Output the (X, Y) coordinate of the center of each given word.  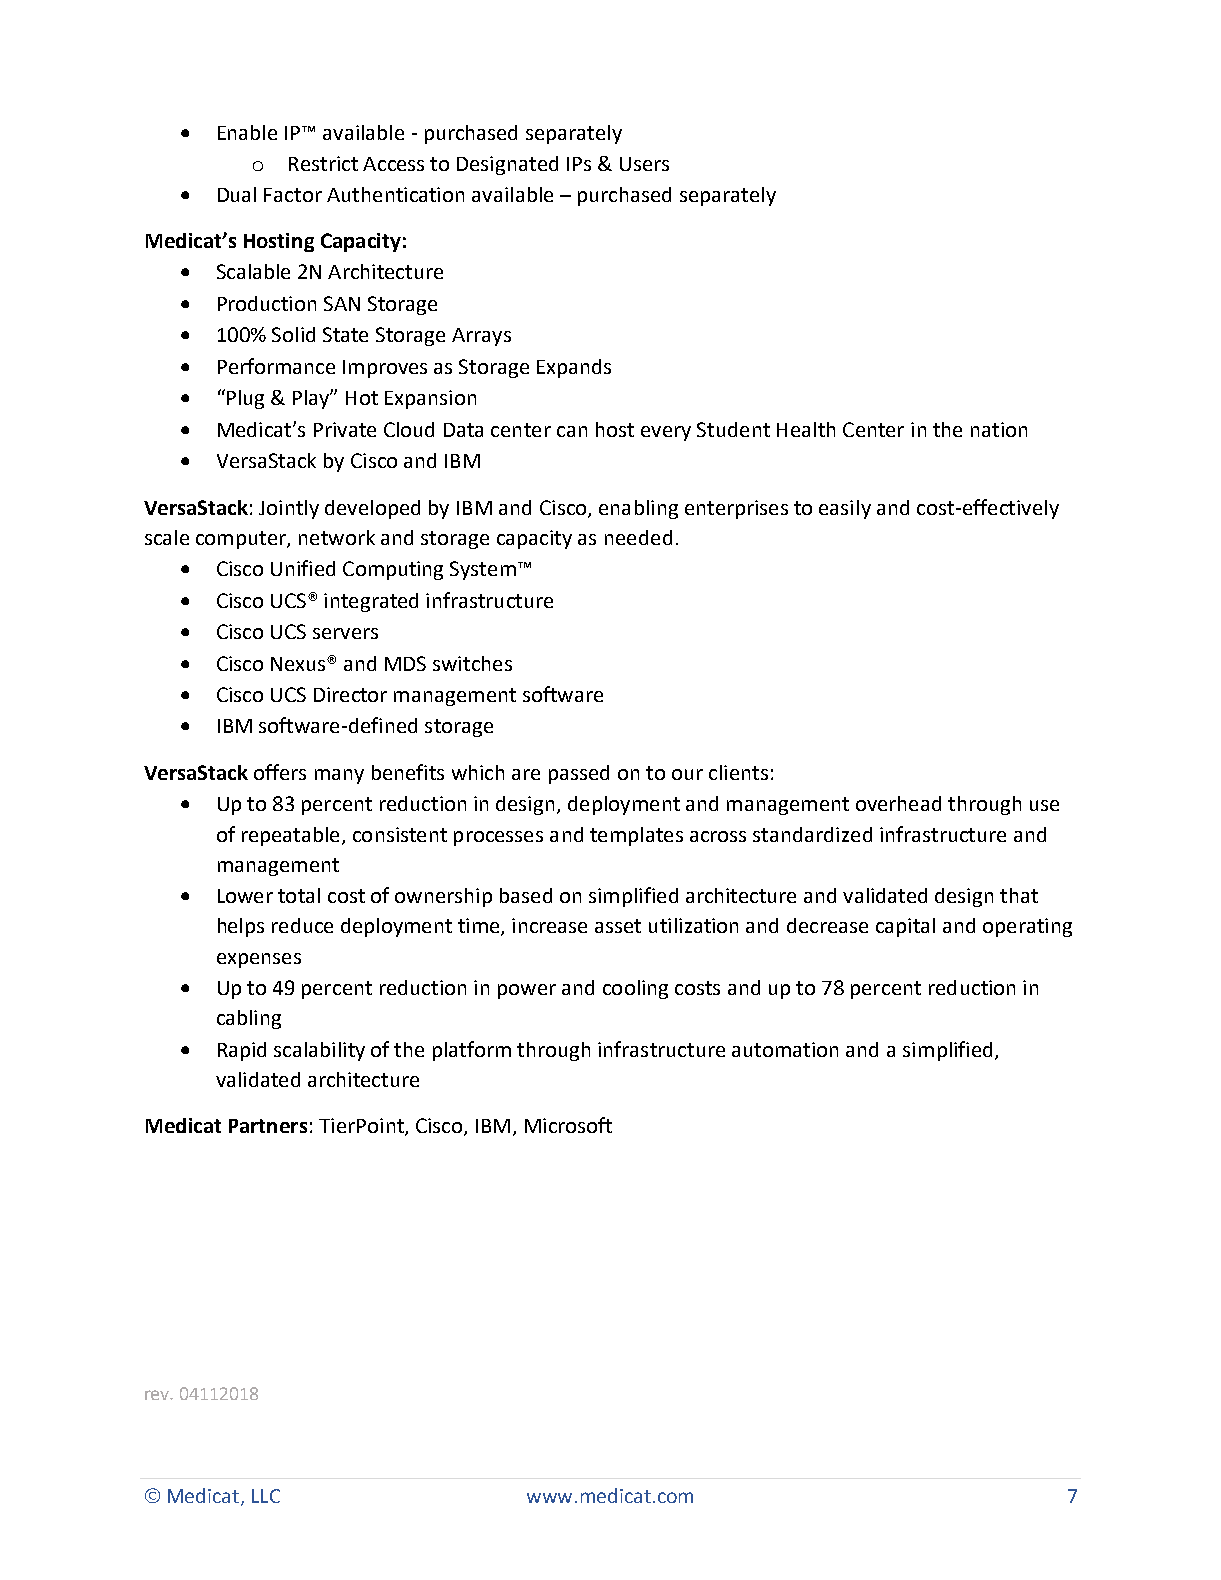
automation (785, 1049)
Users (644, 164)
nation (999, 429)
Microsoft (568, 1125)
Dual (237, 194)
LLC (266, 1496)
